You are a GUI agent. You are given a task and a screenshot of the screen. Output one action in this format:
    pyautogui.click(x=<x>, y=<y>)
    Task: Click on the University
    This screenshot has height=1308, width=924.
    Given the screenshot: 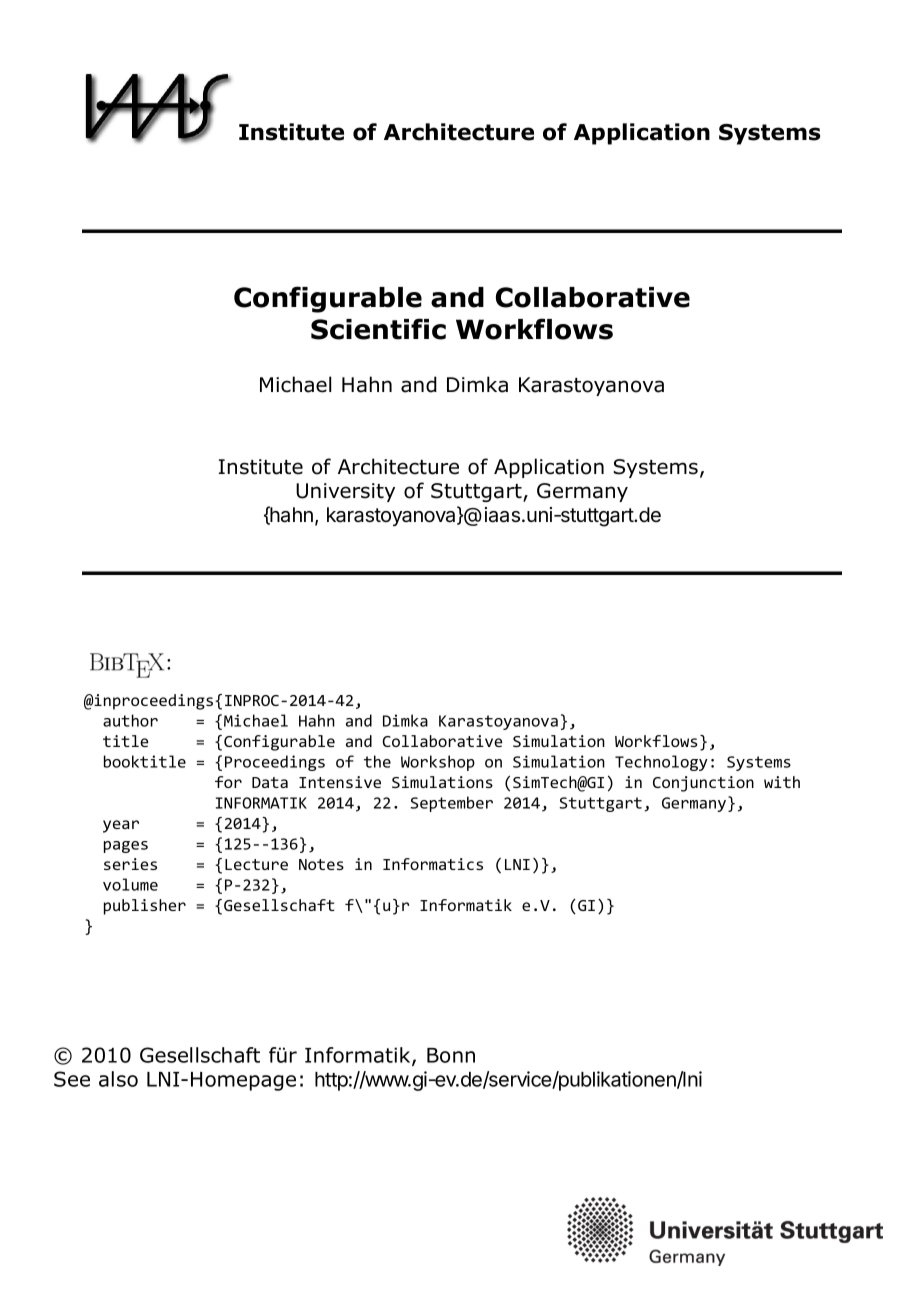 What is the action you would take?
    pyautogui.click(x=345, y=492)
